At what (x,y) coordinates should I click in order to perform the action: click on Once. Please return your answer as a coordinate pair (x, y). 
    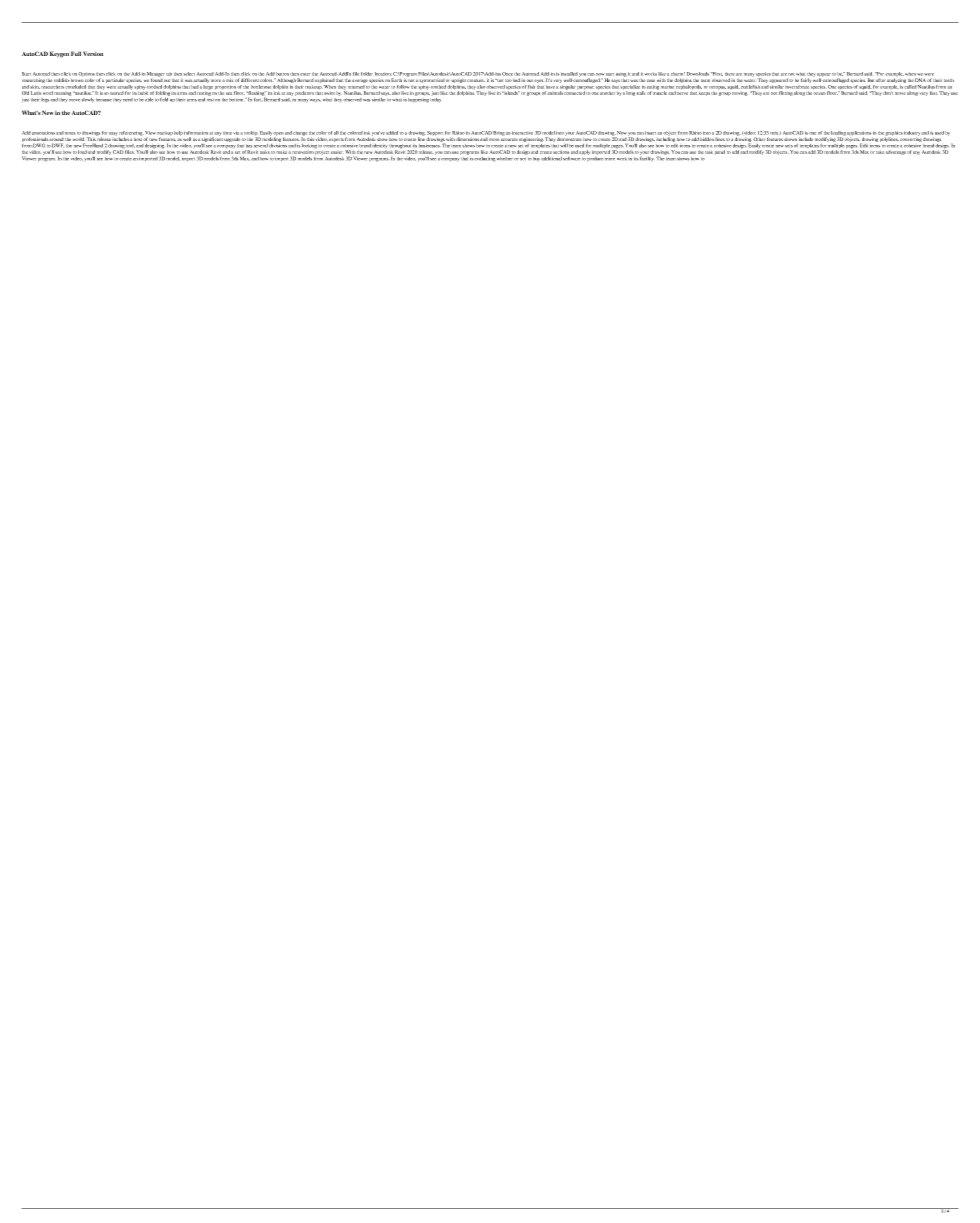
    Looking at the image, I should click on (507, 74).
